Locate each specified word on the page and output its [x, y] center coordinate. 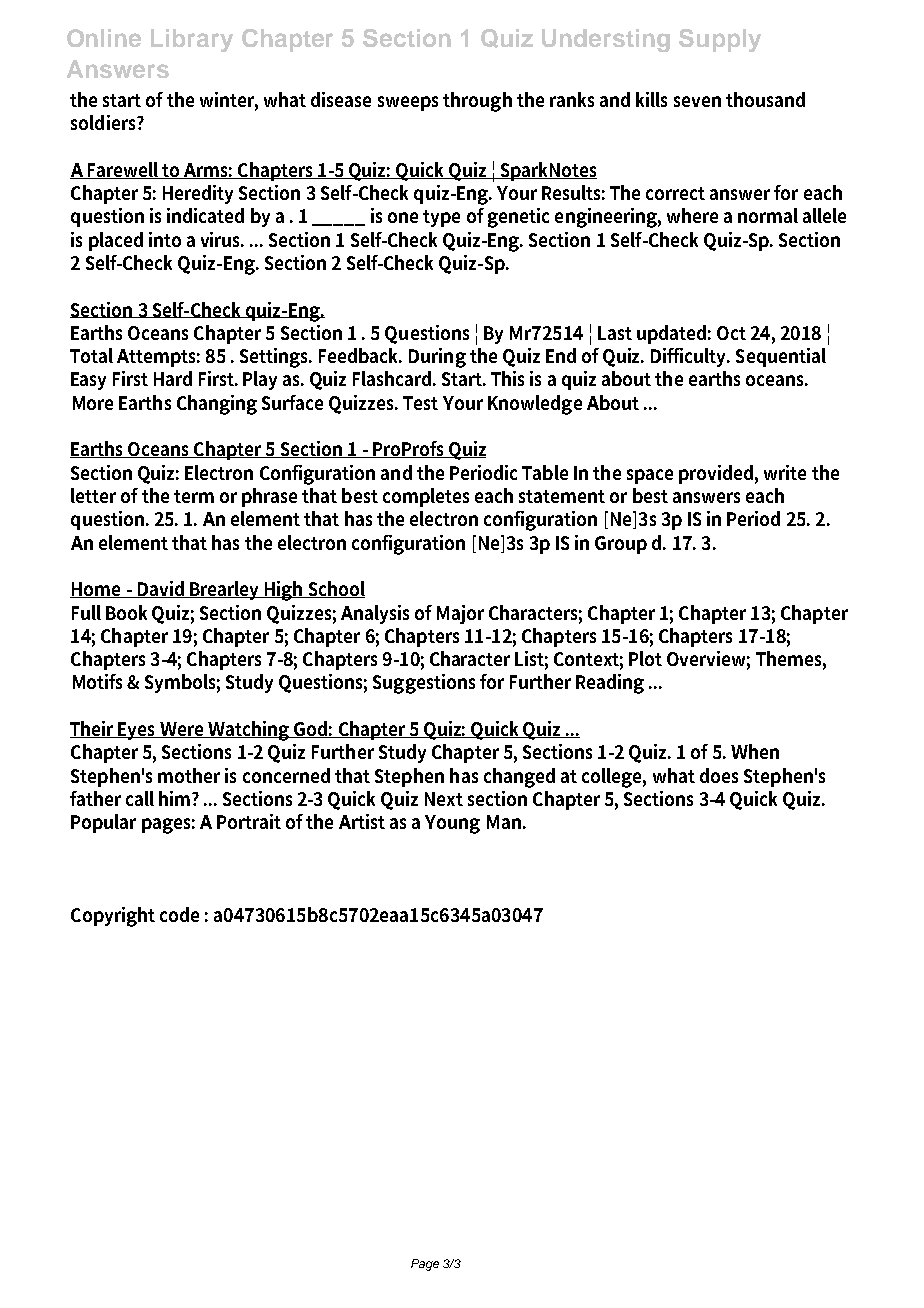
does [719, 775]
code [179, 914]
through [477, 102]
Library [192, 40]
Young [452, 824]
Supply [720, 40]
